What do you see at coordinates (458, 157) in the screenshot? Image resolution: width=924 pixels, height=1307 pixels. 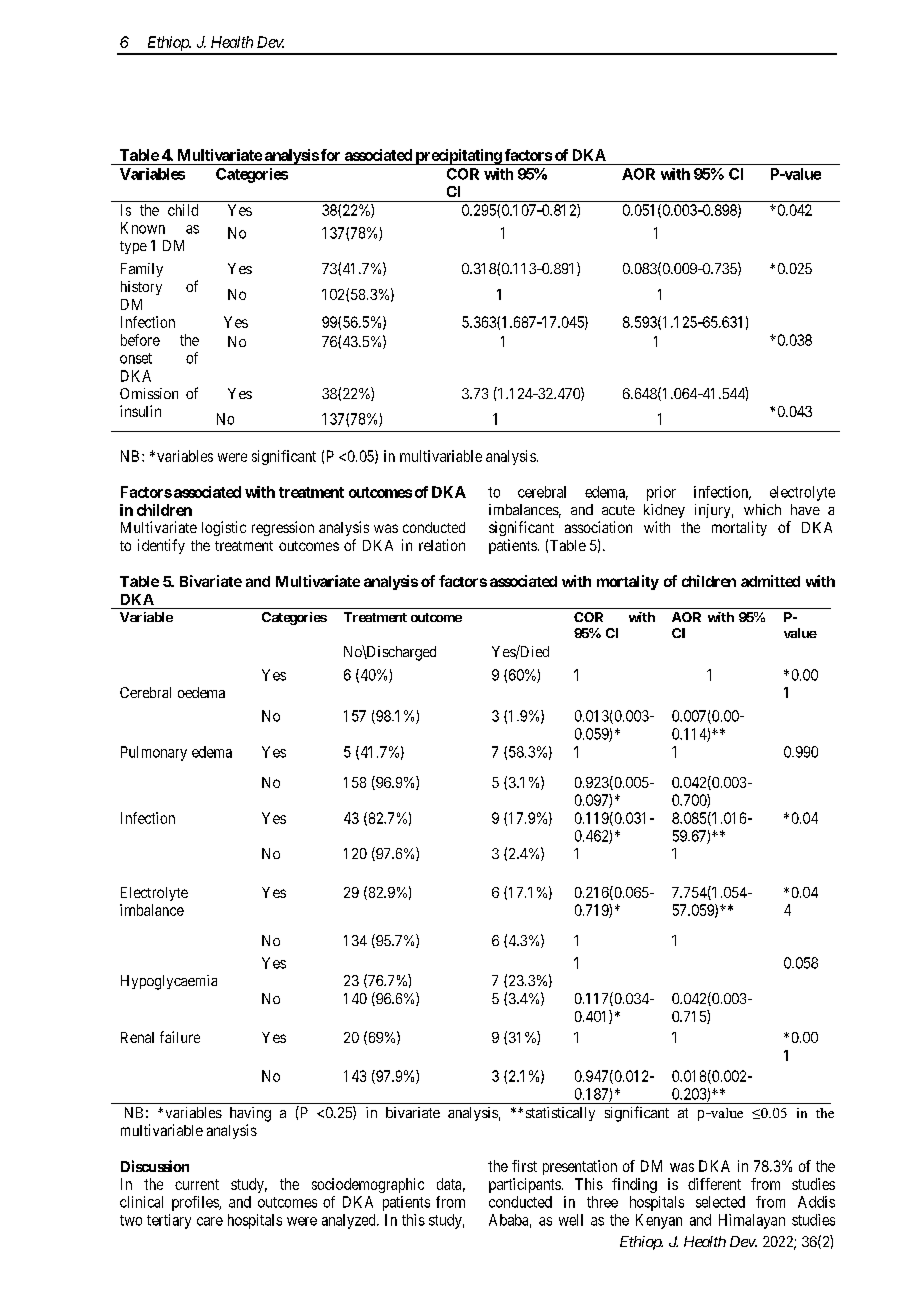 I see `precipitating` at bounding box center [458, 157].
